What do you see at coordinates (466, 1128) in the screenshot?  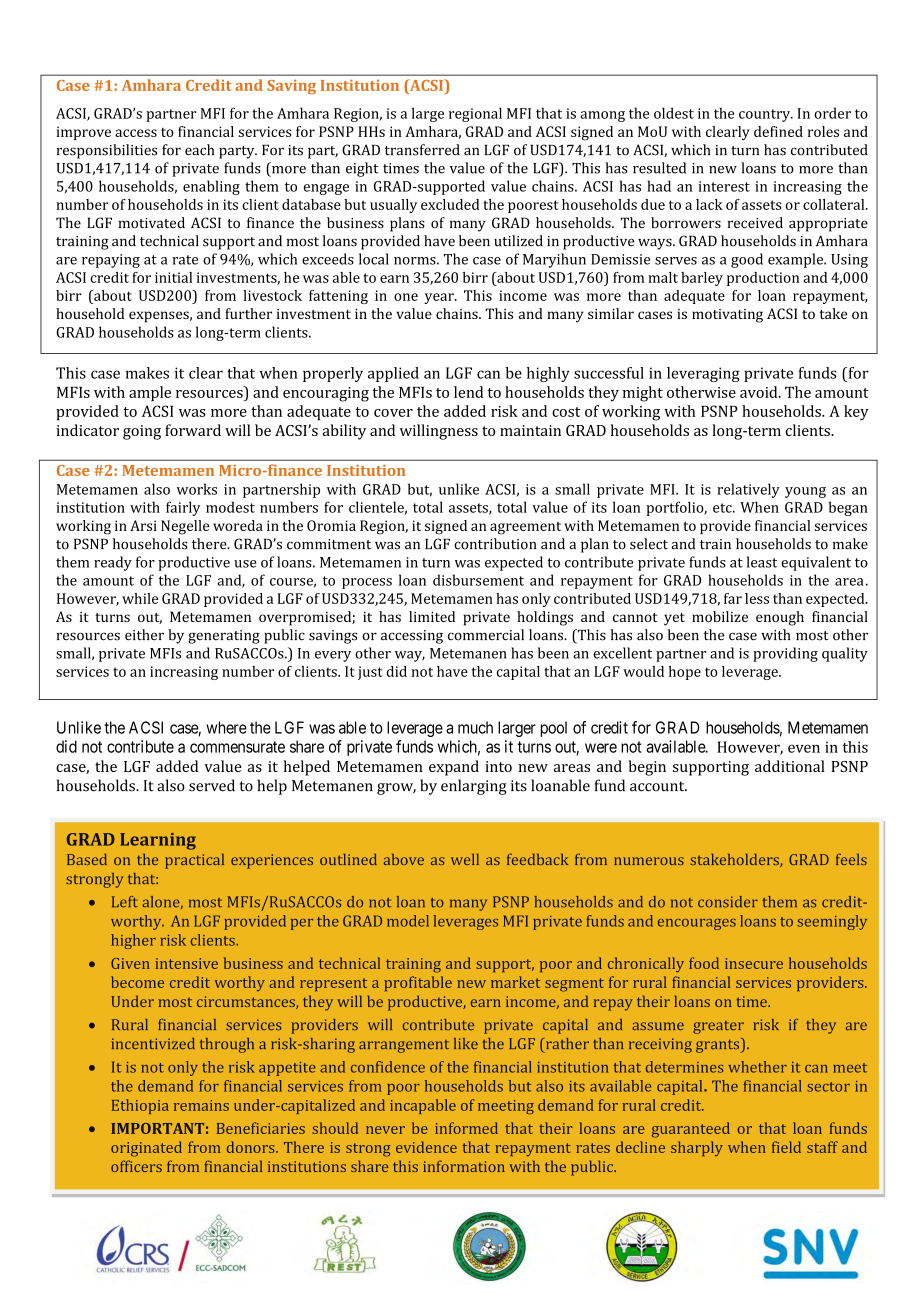 I see `informed` at bounding box center [466, 1128].
